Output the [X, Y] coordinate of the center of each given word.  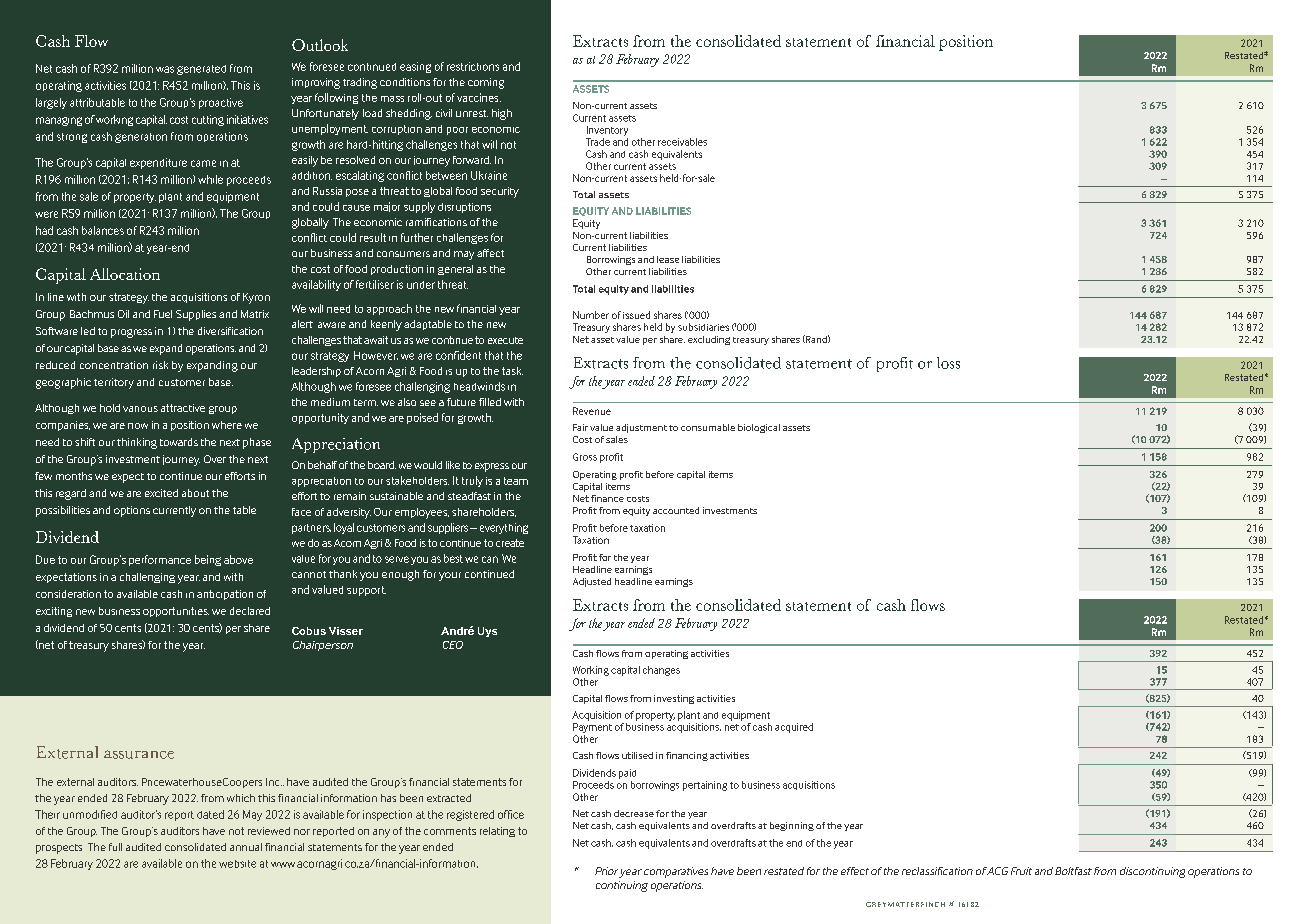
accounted [676, 510]
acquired [794, 728]
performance [160, 560]
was [165, 69]
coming [486, 83]
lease [668, 259]
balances [103, 230]
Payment [592, 728]
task [512, 371]
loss [948, 363]
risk [160, 365]
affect [490, 253]
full [115, 847]
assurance [139, 754]
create [510, 543]
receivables [682, 142]
